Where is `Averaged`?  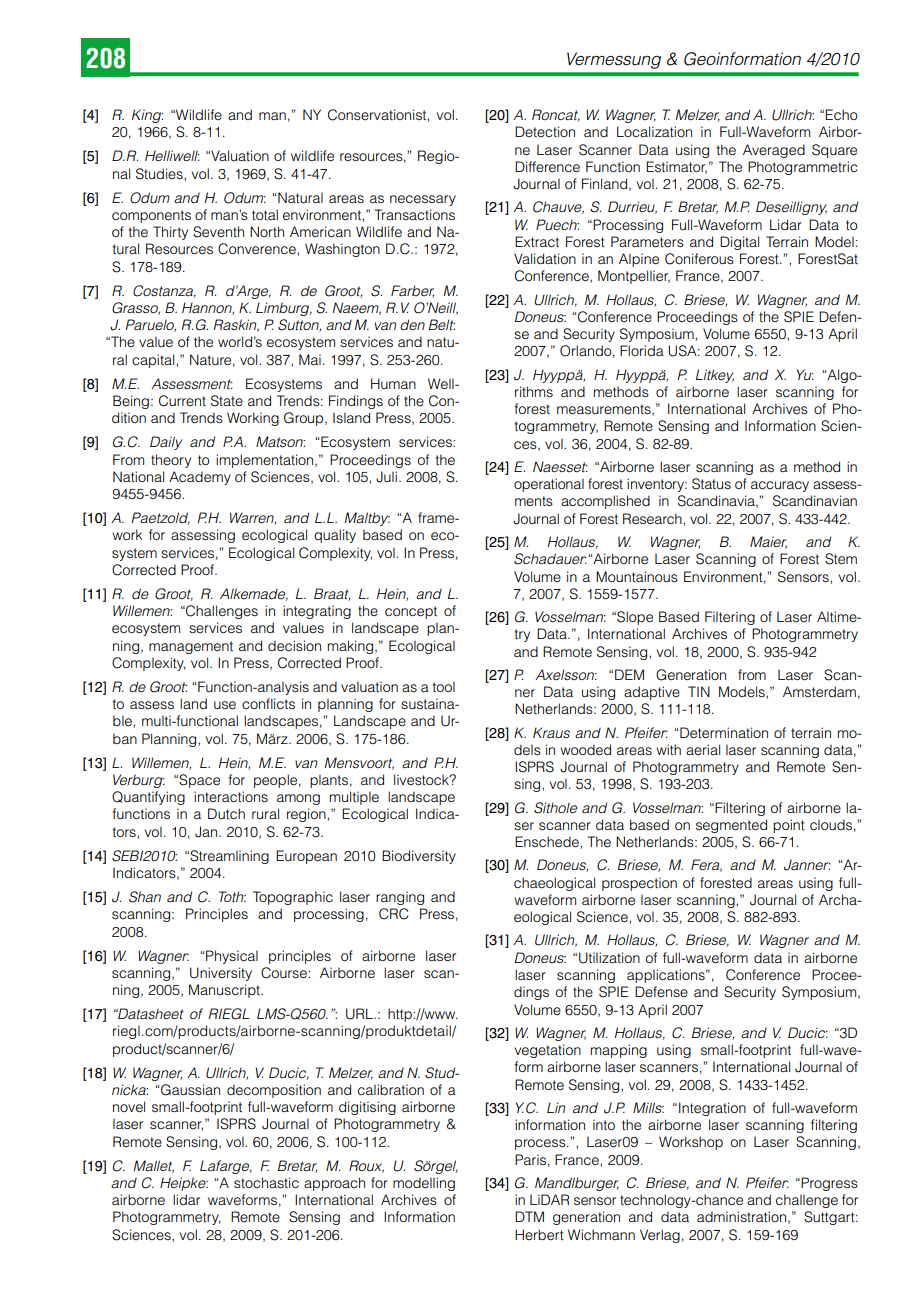 Averaged is located at coordinates (774, 151).
